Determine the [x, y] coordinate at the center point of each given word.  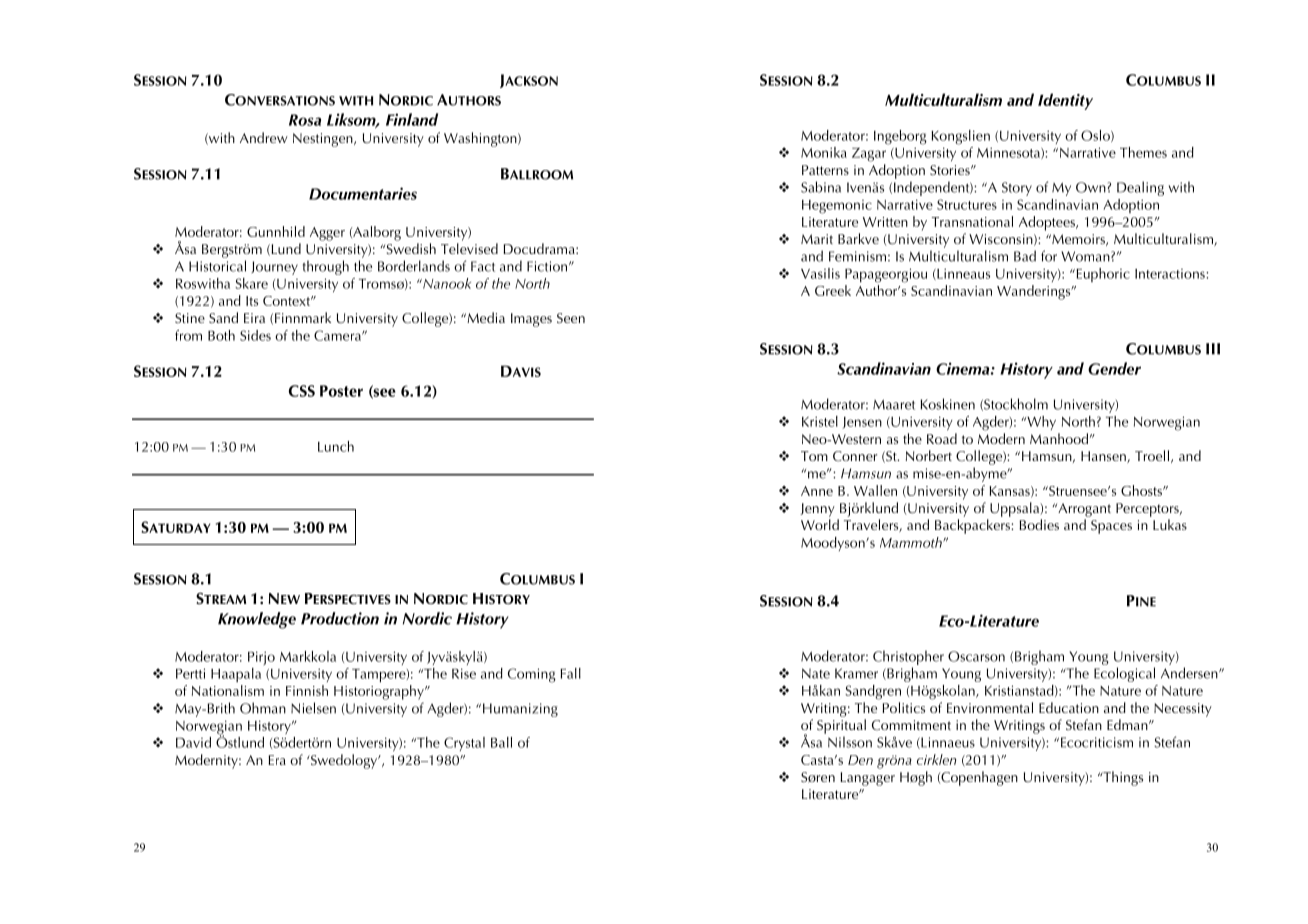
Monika [824, 152]
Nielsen [313, 708]
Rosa [305, 120]
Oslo [1096, 136]
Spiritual [841, 726]
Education [1069, 707]
